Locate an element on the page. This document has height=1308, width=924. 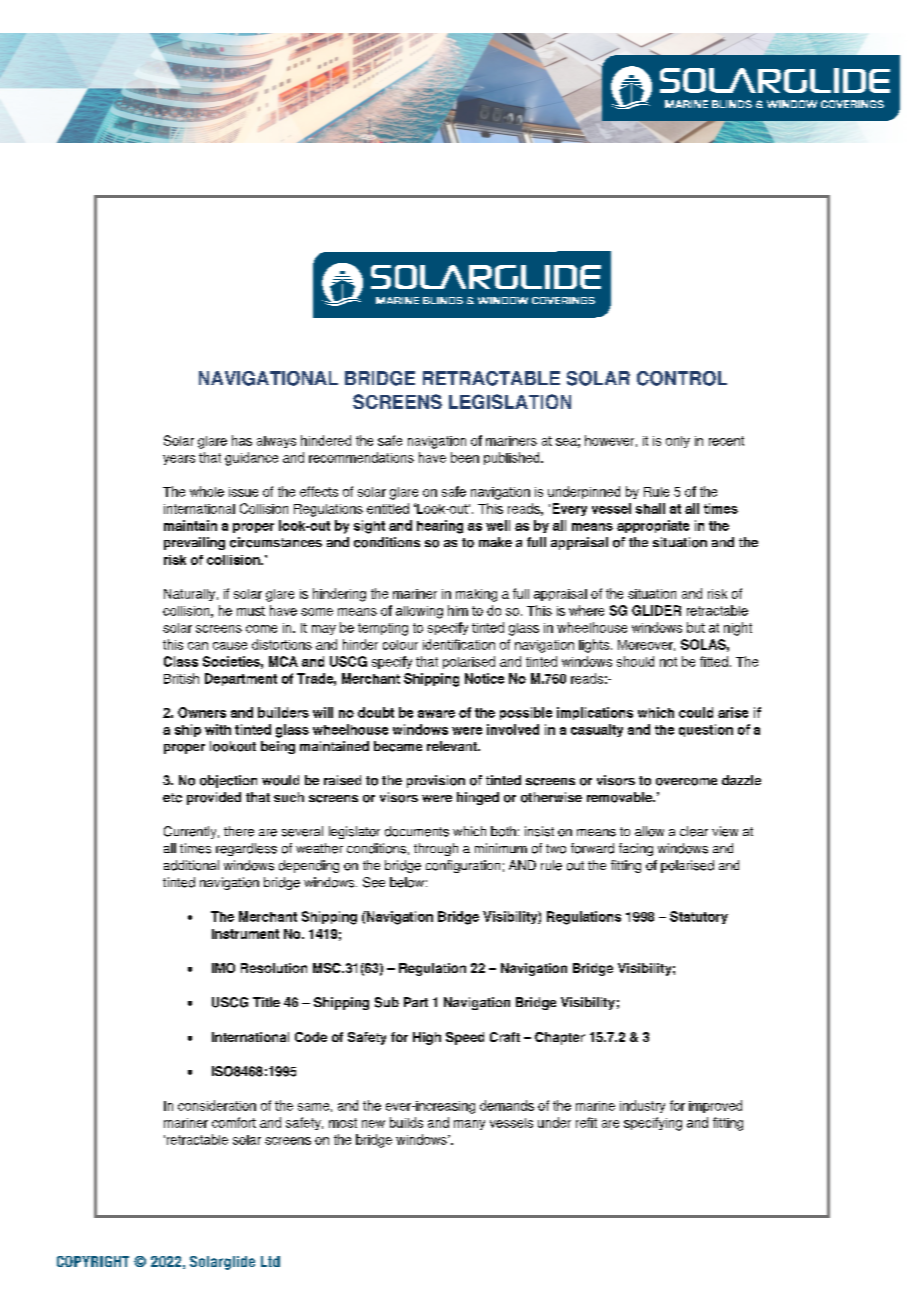
COPYRIGHT is located at coordinates (93, 1261).
